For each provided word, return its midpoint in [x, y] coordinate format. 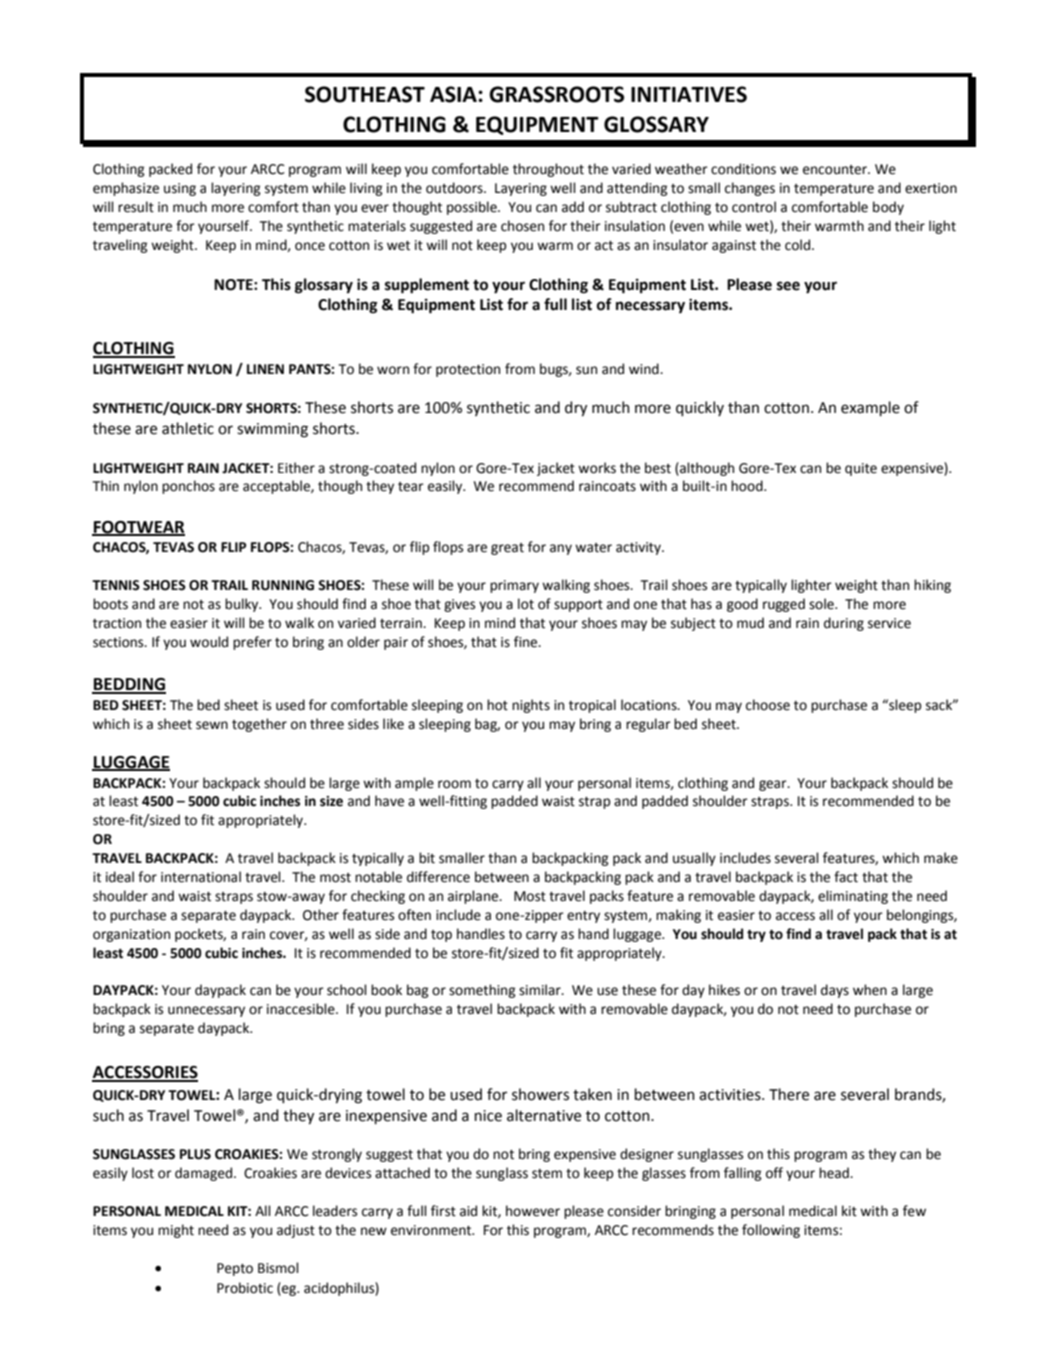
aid [468, 1211]
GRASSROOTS [556, 94]
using [180, 189]
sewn [212, 725]
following [771, 1231]
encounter [836, 170]
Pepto [235, 1269]
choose [768, 705]
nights [531, 706]
